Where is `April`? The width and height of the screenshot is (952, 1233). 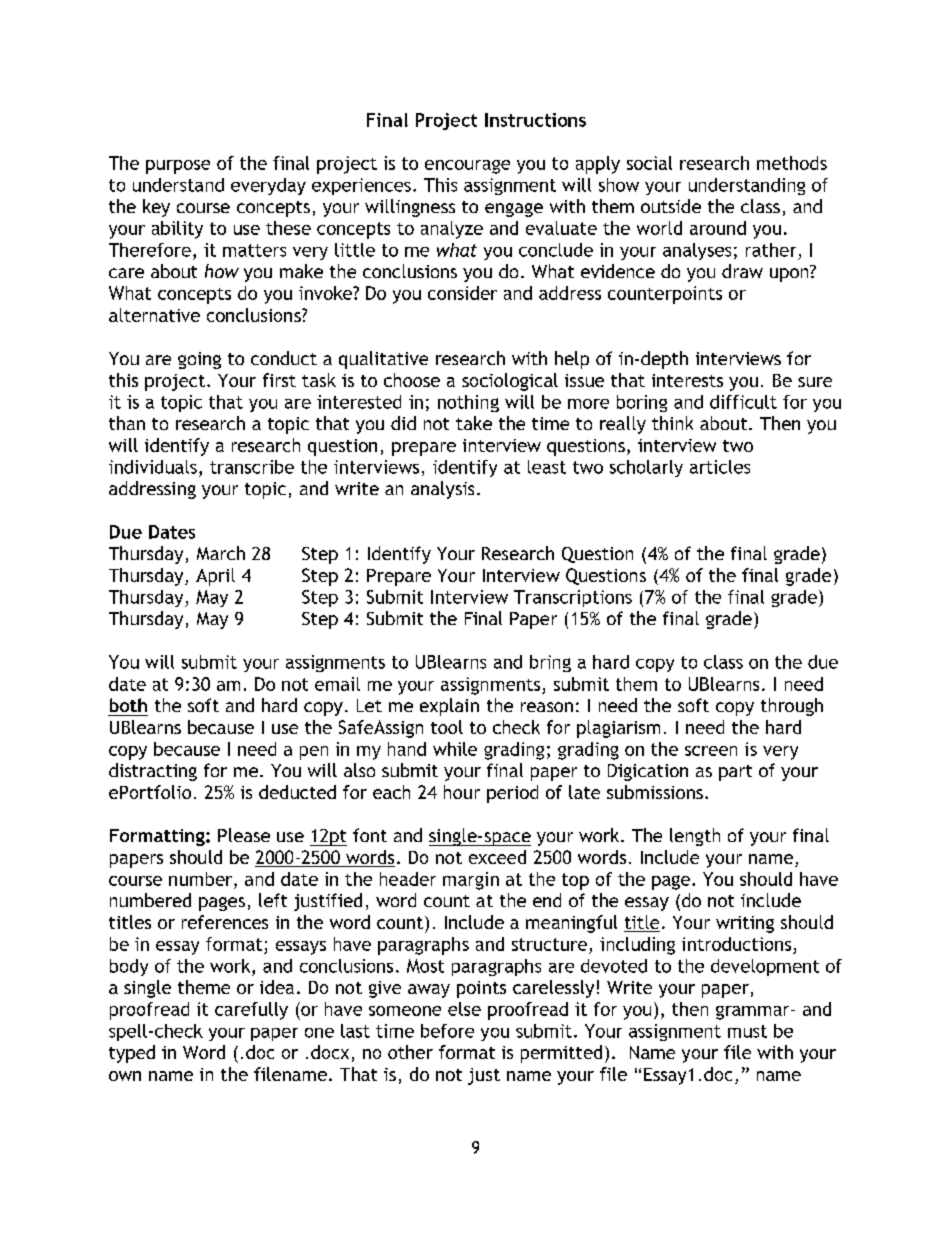 April is located at coordinates (215, 577).
